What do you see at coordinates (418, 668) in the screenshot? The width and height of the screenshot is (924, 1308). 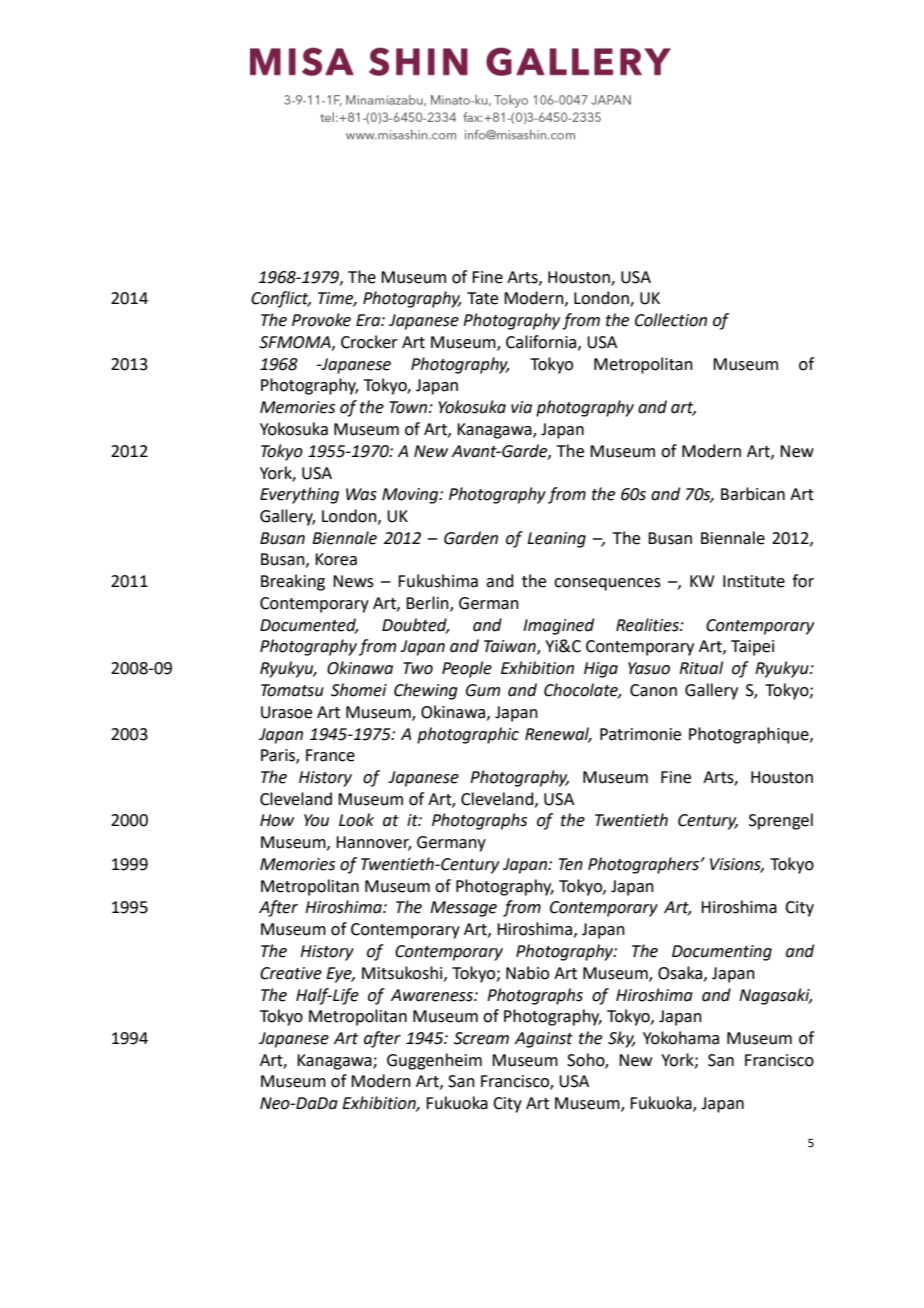 I see `Two` at bounding box center [418, 668].
